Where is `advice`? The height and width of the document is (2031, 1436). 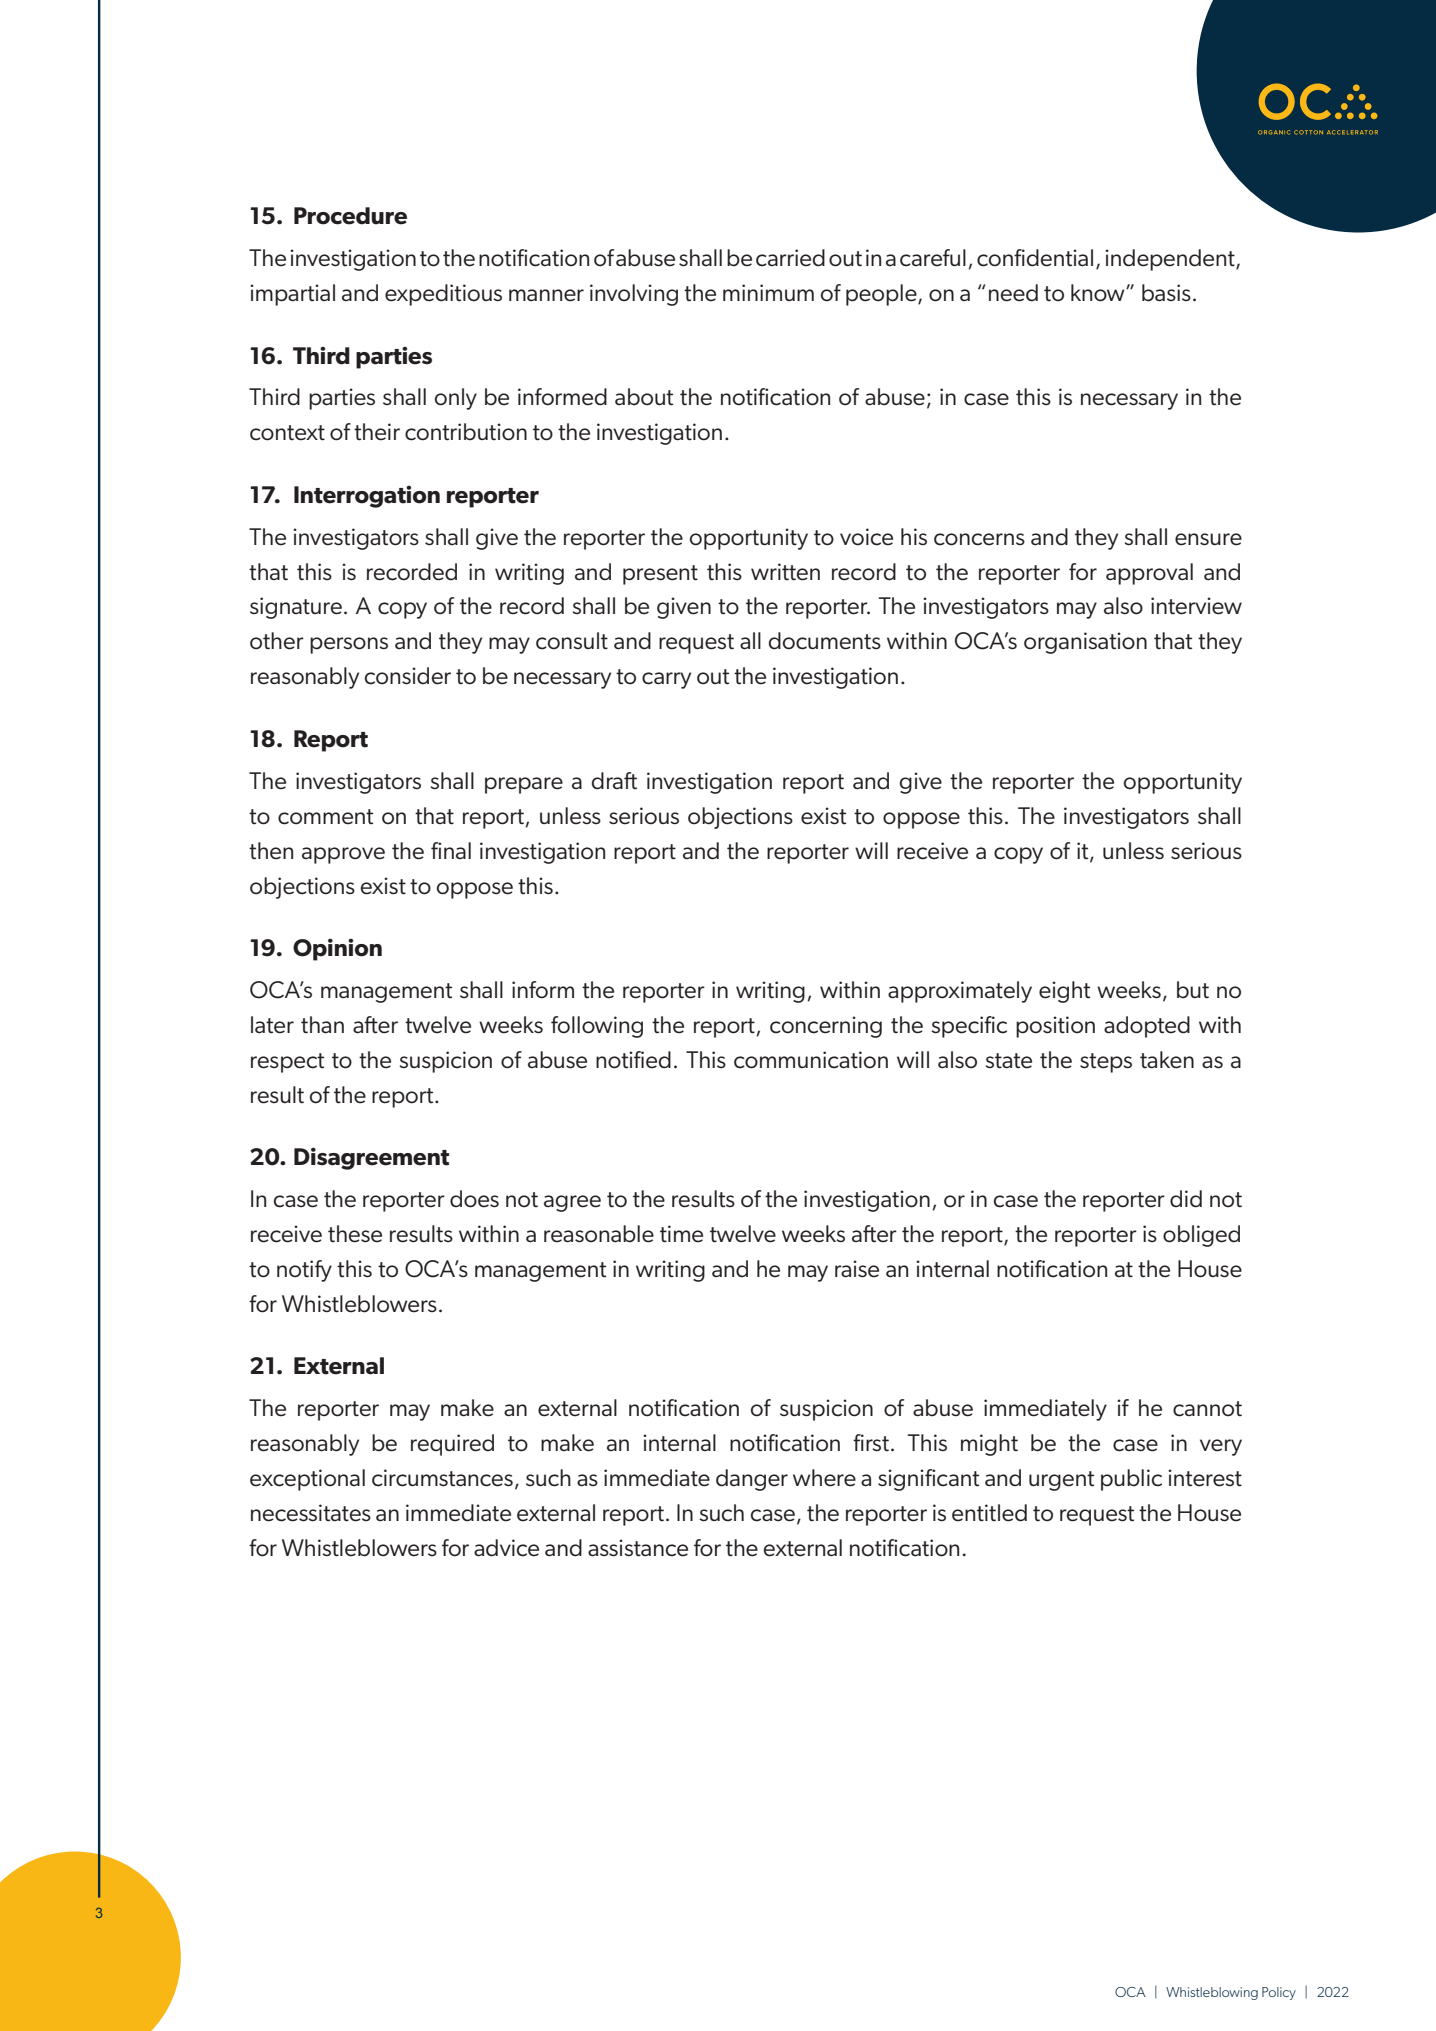 advice is located at coordinates (506, 1548).
